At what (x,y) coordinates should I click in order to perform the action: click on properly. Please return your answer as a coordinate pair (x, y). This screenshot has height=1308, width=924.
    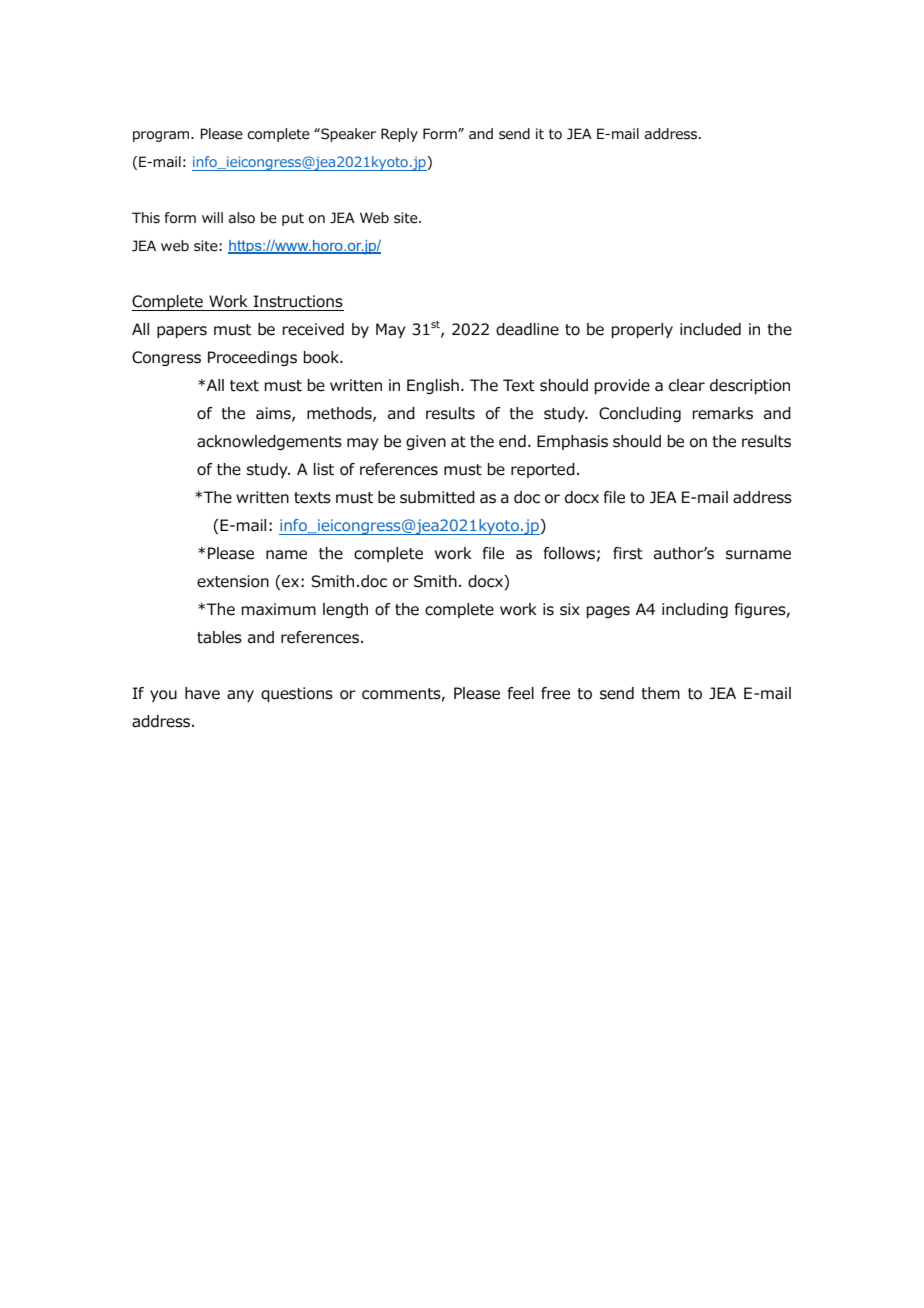
    Looking at the image, I should click on (642, 330).
